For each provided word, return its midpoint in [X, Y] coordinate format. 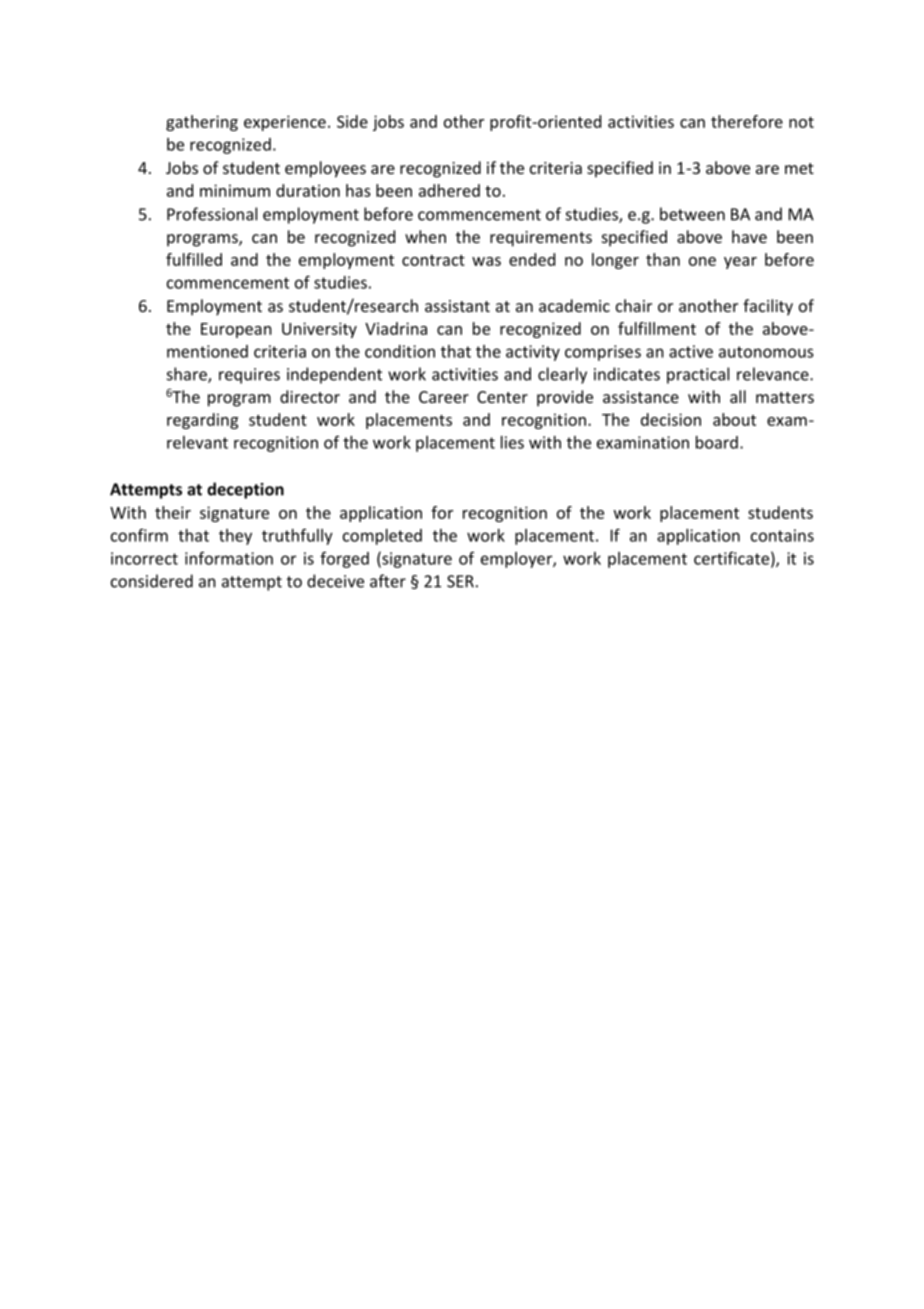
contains [782, 535]
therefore [747, 121]
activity [533, 353]
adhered [449, 190]
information [229, 558]
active [691, 351]
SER [460, 581]
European [236, 330]
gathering [202, 123]
